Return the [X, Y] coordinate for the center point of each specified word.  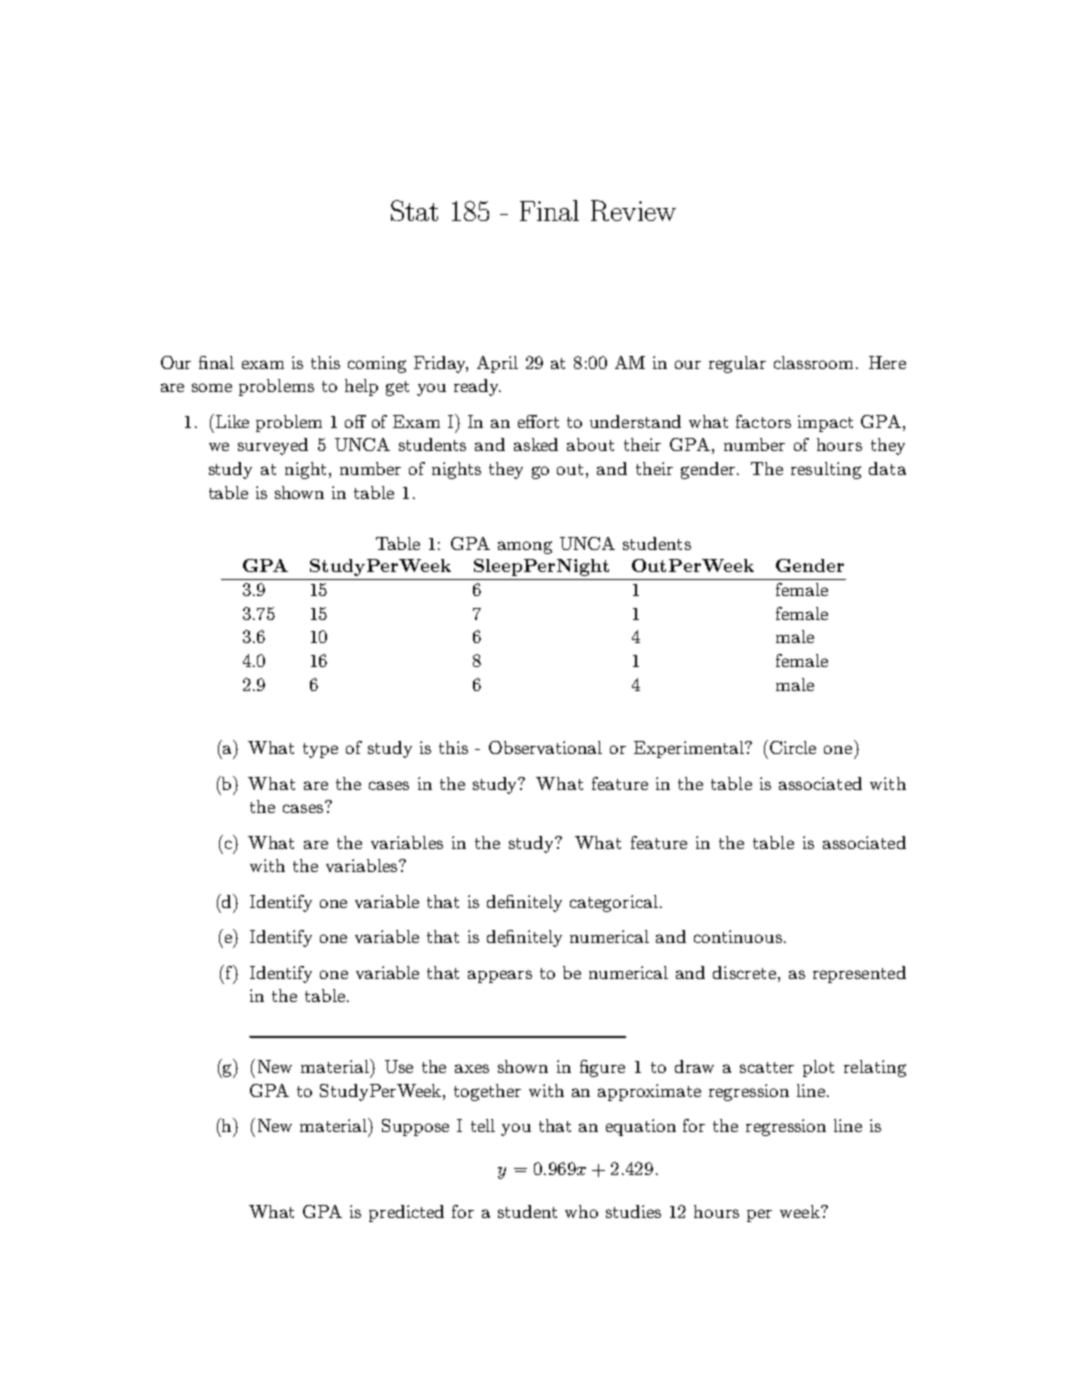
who [581, 1211]
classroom [813, 362]
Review [633, 210]
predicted [406, 1213]
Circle [793, 747]
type [320, 750]
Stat [414, 210]
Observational [545, 747]
